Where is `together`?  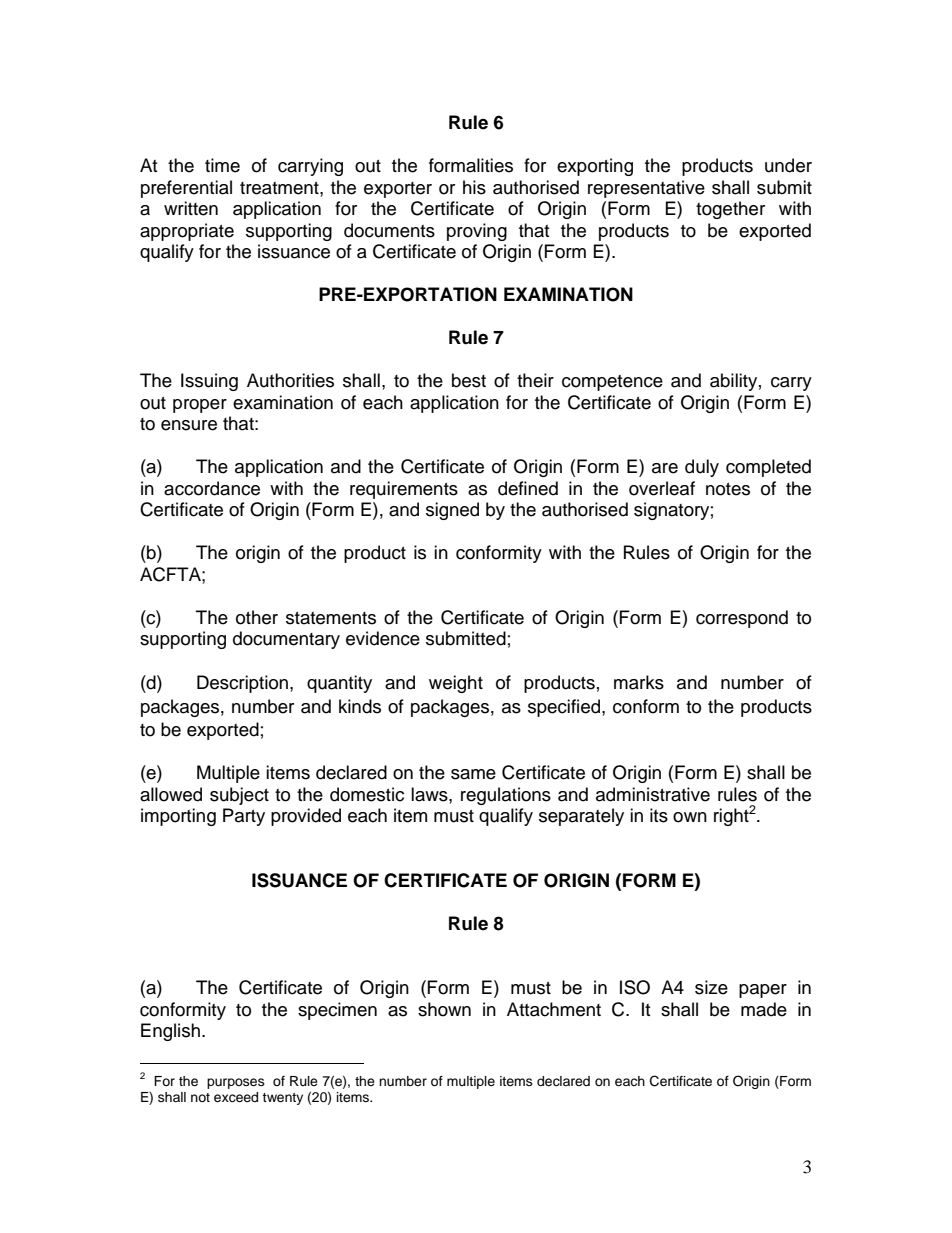
together is located at coordinates (730, 210).
